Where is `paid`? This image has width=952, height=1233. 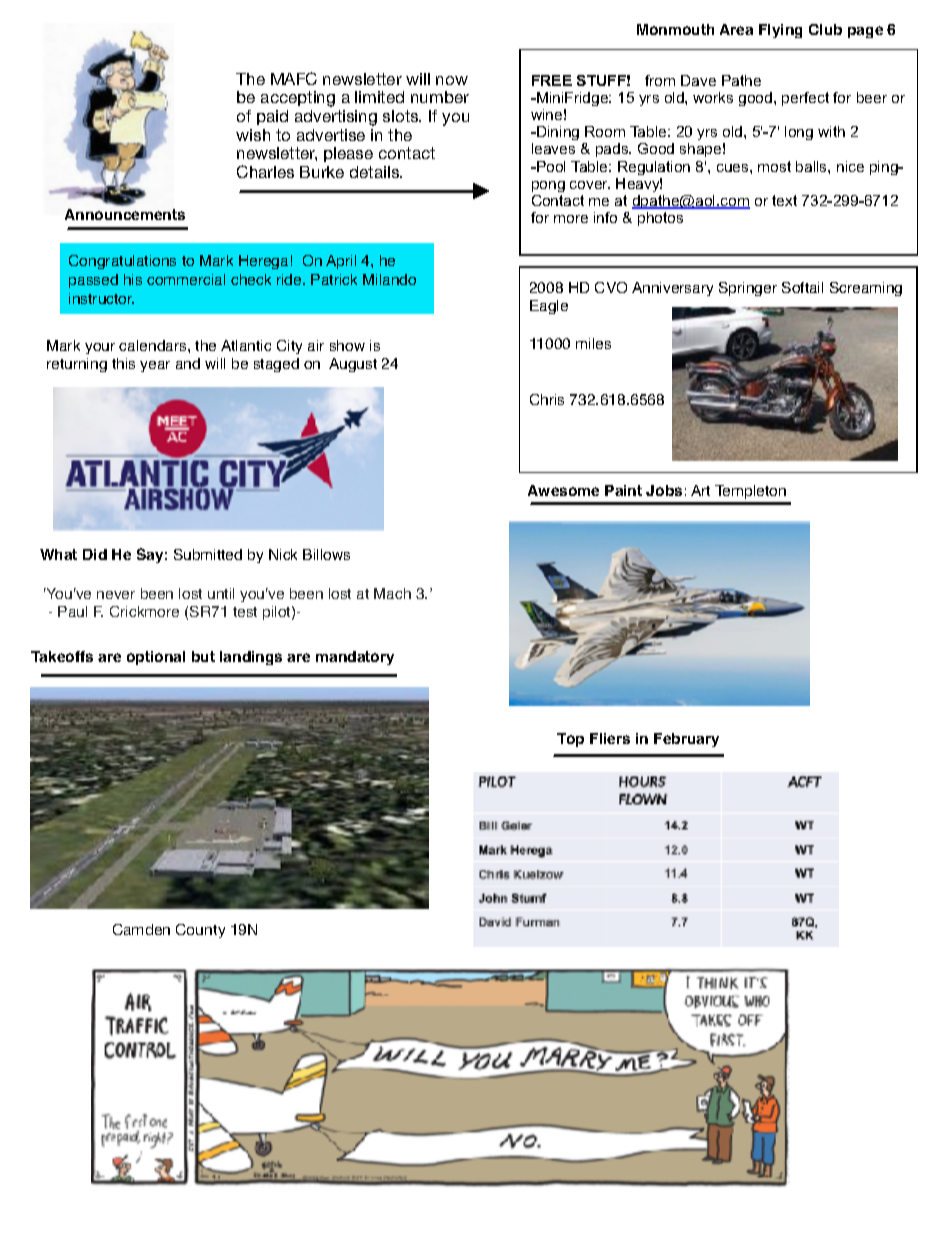
paid is located at coordinates (272, 117).
